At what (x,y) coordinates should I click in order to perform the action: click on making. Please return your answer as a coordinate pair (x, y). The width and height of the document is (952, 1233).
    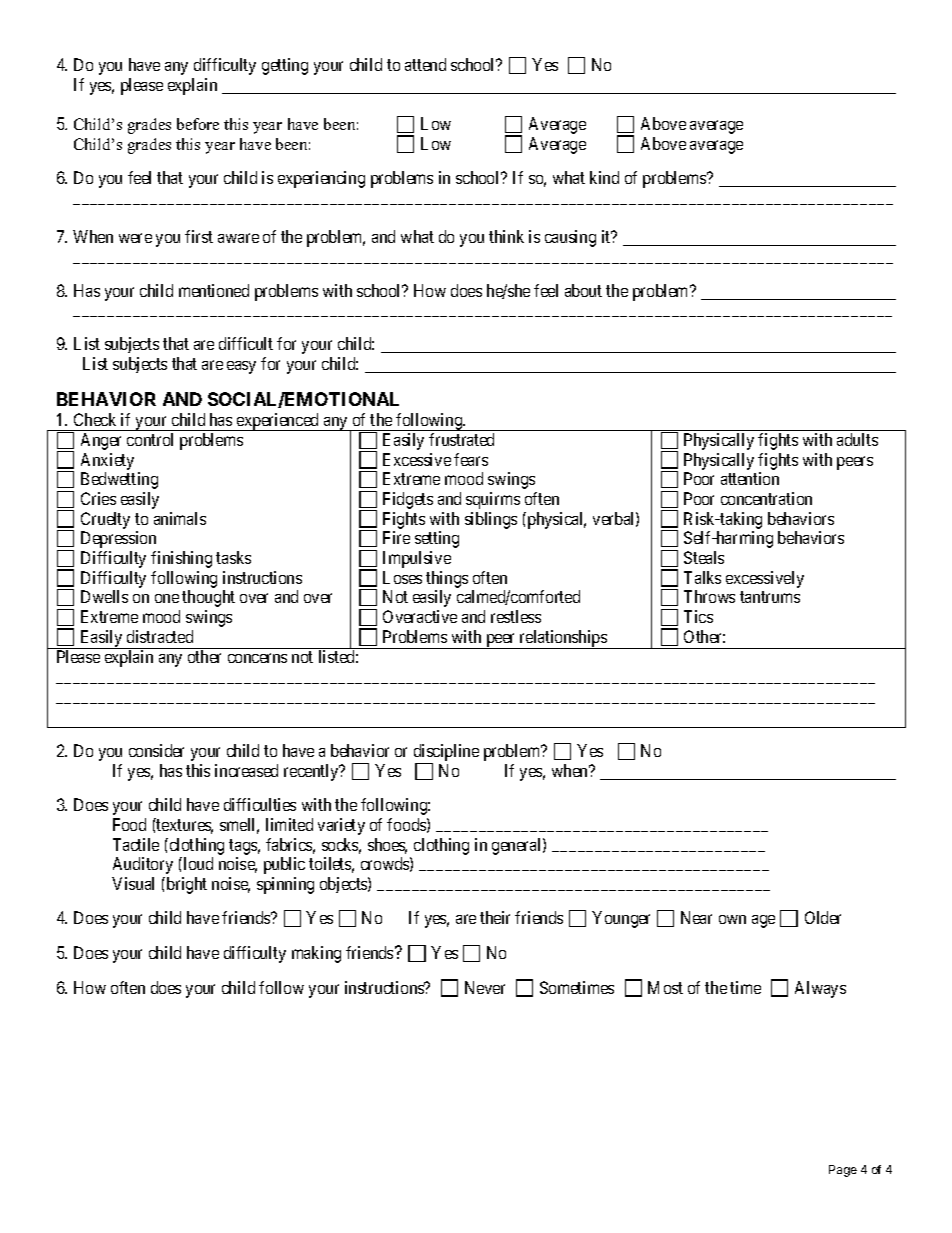
    Looking at the image, I should click on (316, 954).
